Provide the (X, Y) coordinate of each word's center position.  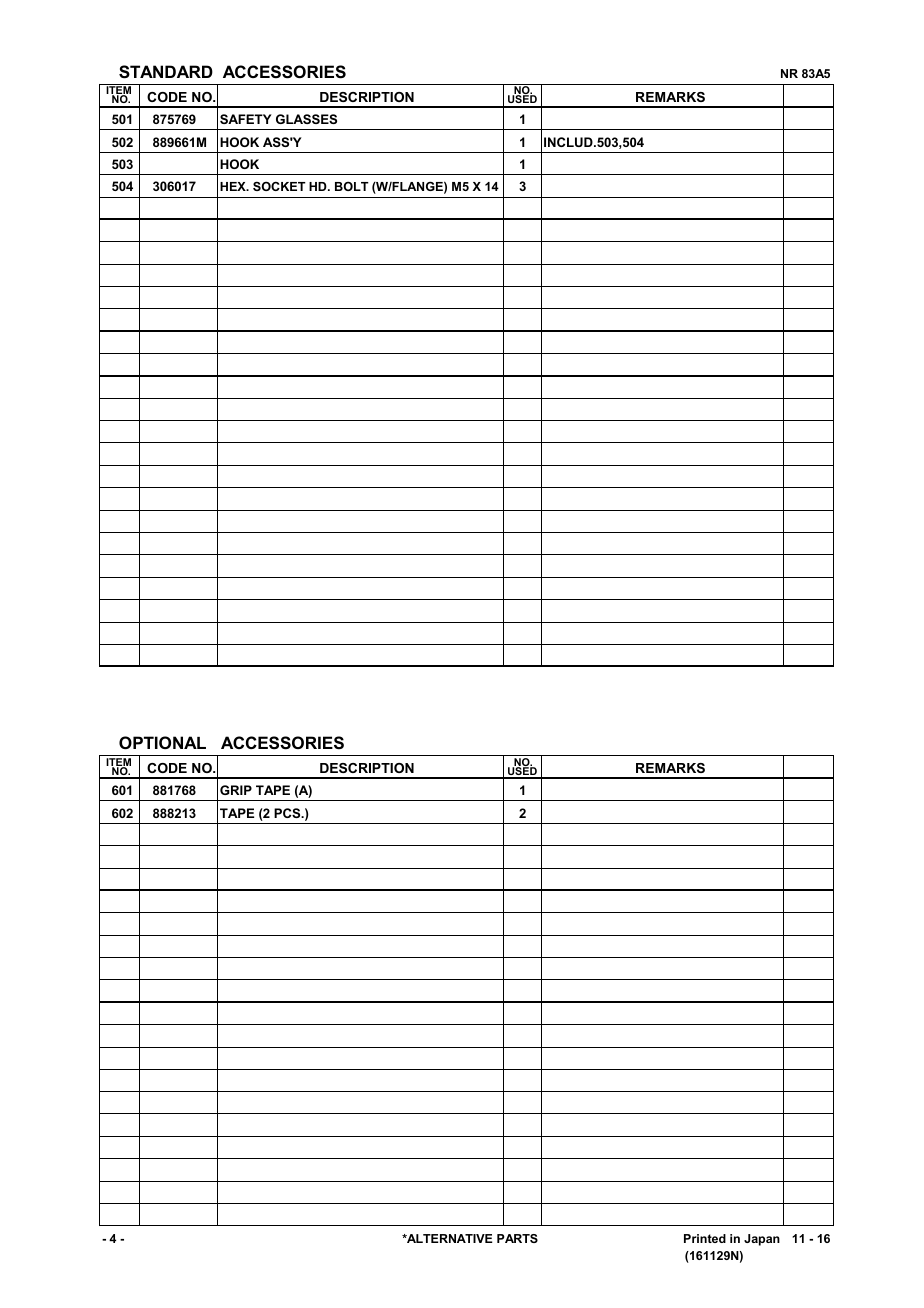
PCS (288, 813)
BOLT (352, 186)
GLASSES (306, 119)
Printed (705, 1238)
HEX (234, 186)
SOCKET (279, 186)
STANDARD (166, 72)
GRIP (236, 790)
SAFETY (246, 119)
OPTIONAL (162, 742)
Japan (762, 1240)
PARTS (517, 1238)
